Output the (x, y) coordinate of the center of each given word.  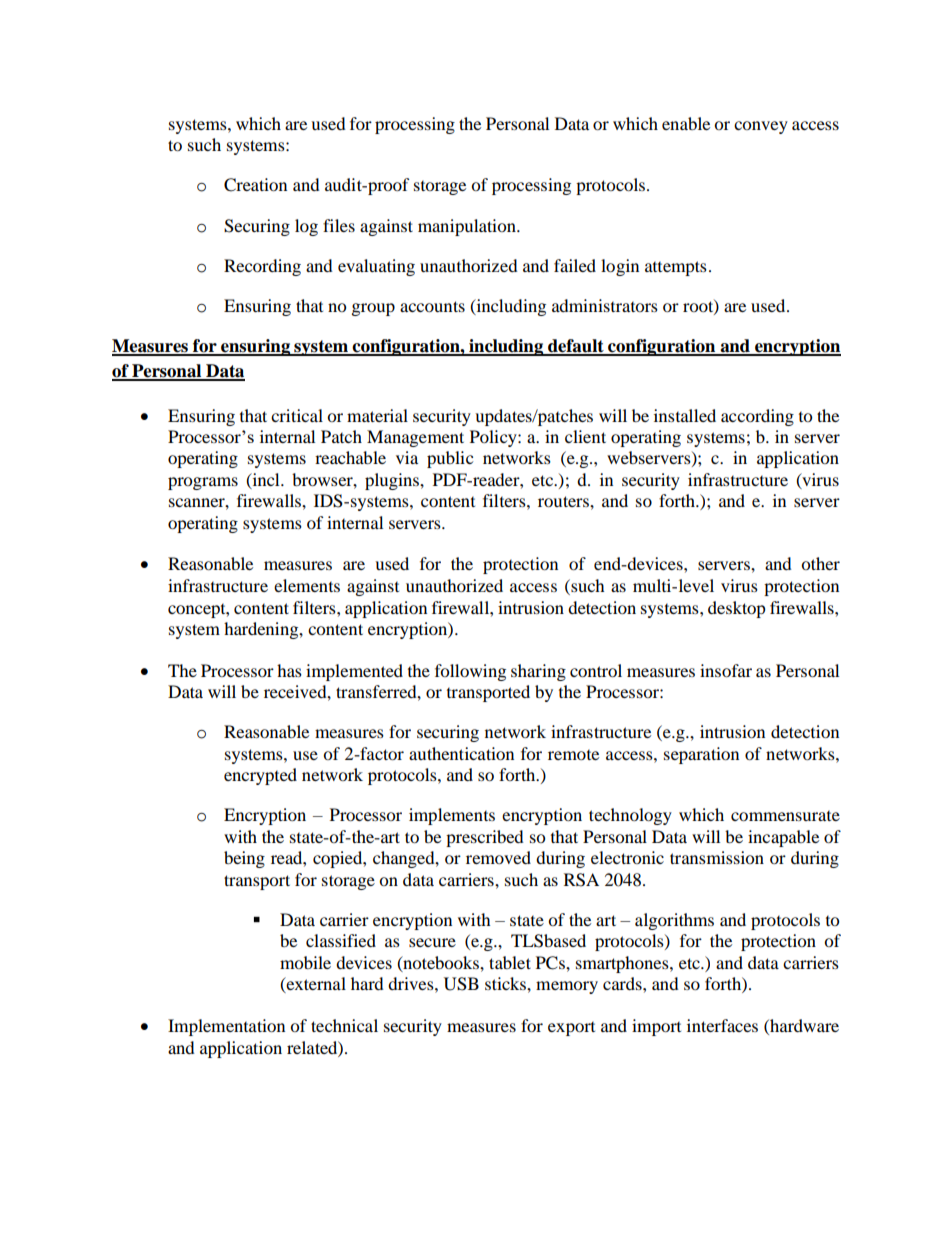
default (576, 347)
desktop (737, 609)
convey (761, 127)
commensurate (785, 816)
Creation (255, 185)
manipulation (468, 227)
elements (307, 585)
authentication (461, 753)
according (757, 417)
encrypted (260, 776)
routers (564, 501)
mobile (305, 962)
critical (297, 415)
